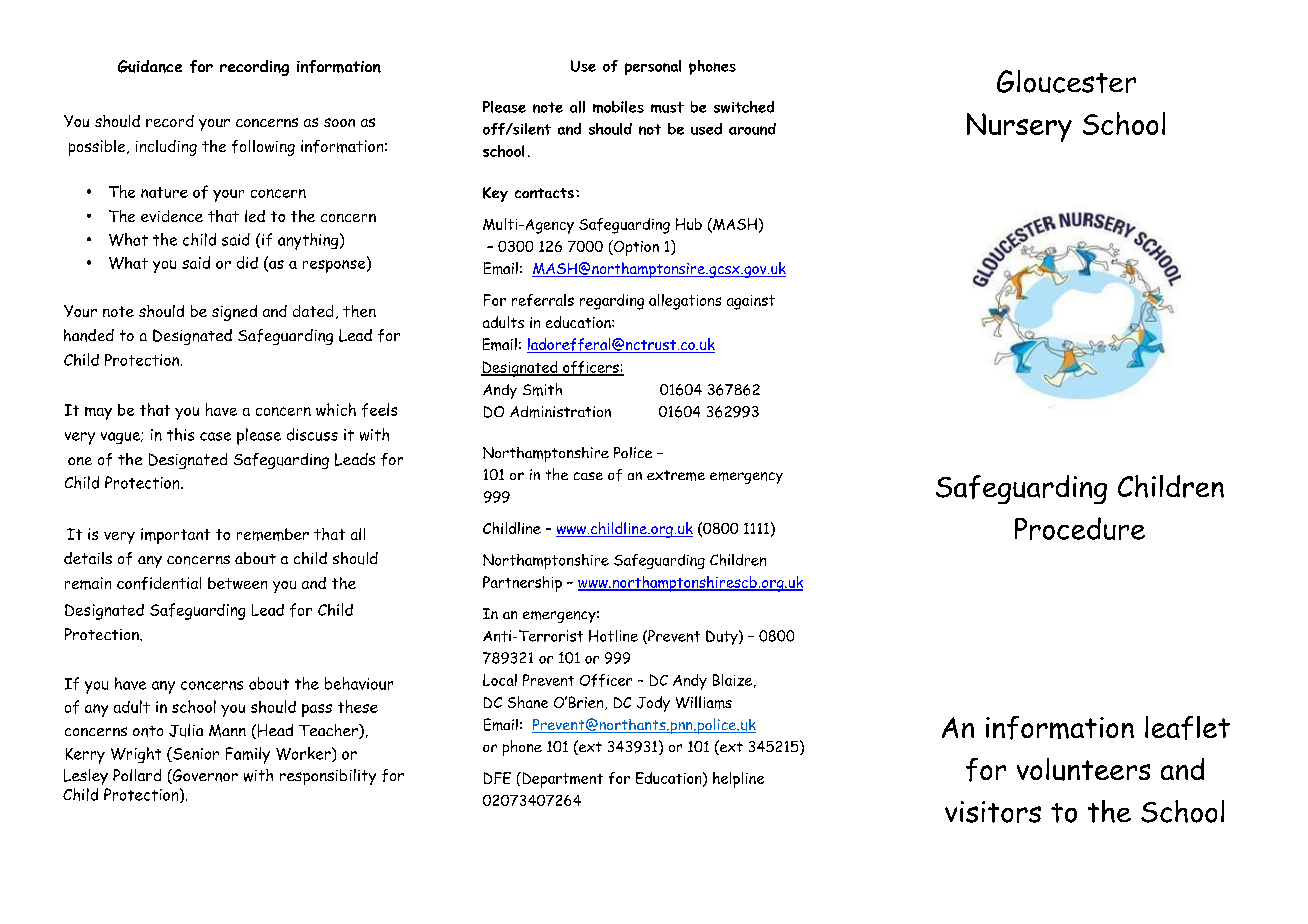 The height and width of the screenshot is (924, 1308). I want to click on against, so click(751, 302).
